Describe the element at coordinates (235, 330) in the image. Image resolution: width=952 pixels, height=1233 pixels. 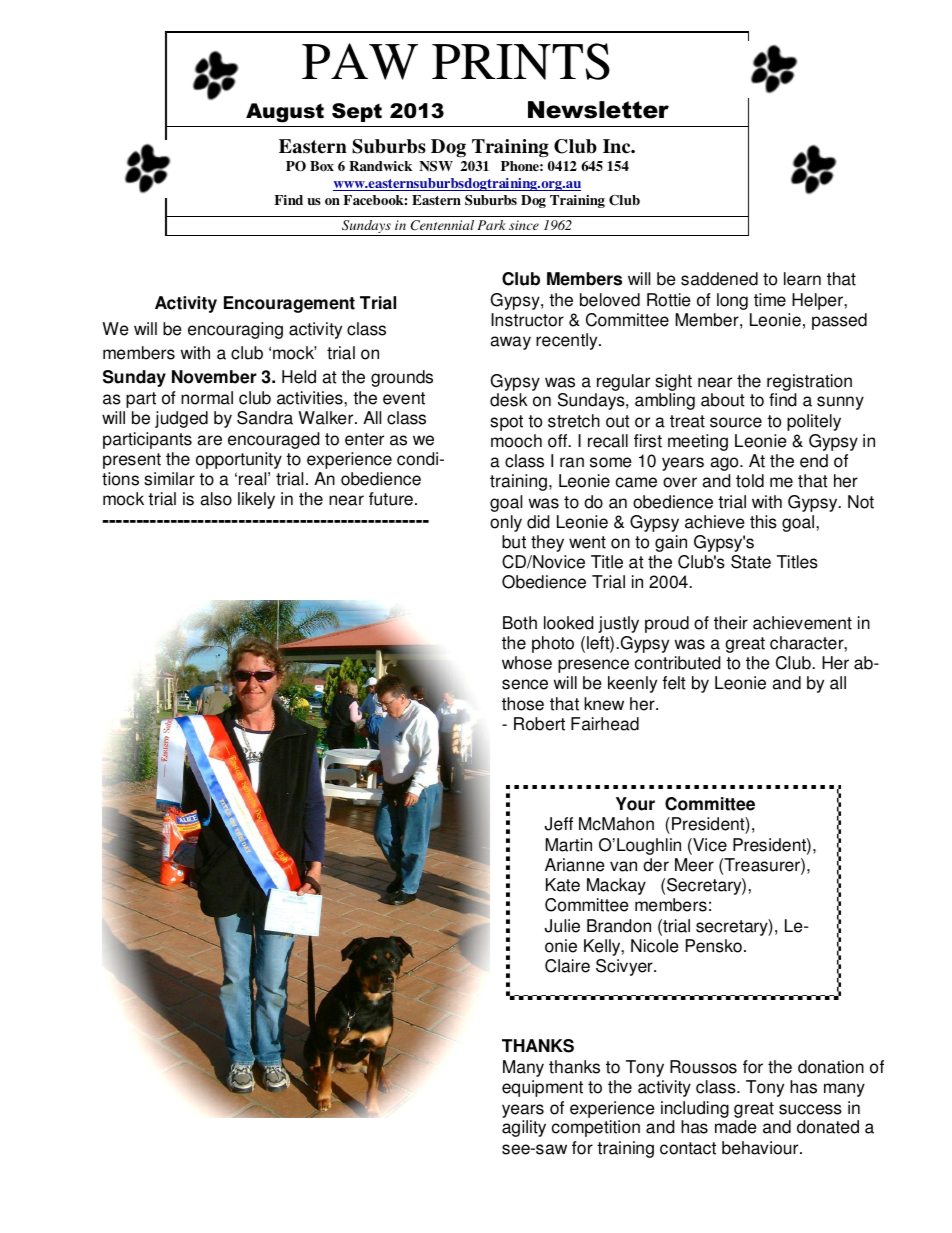
I see `encouraging` at that location.
